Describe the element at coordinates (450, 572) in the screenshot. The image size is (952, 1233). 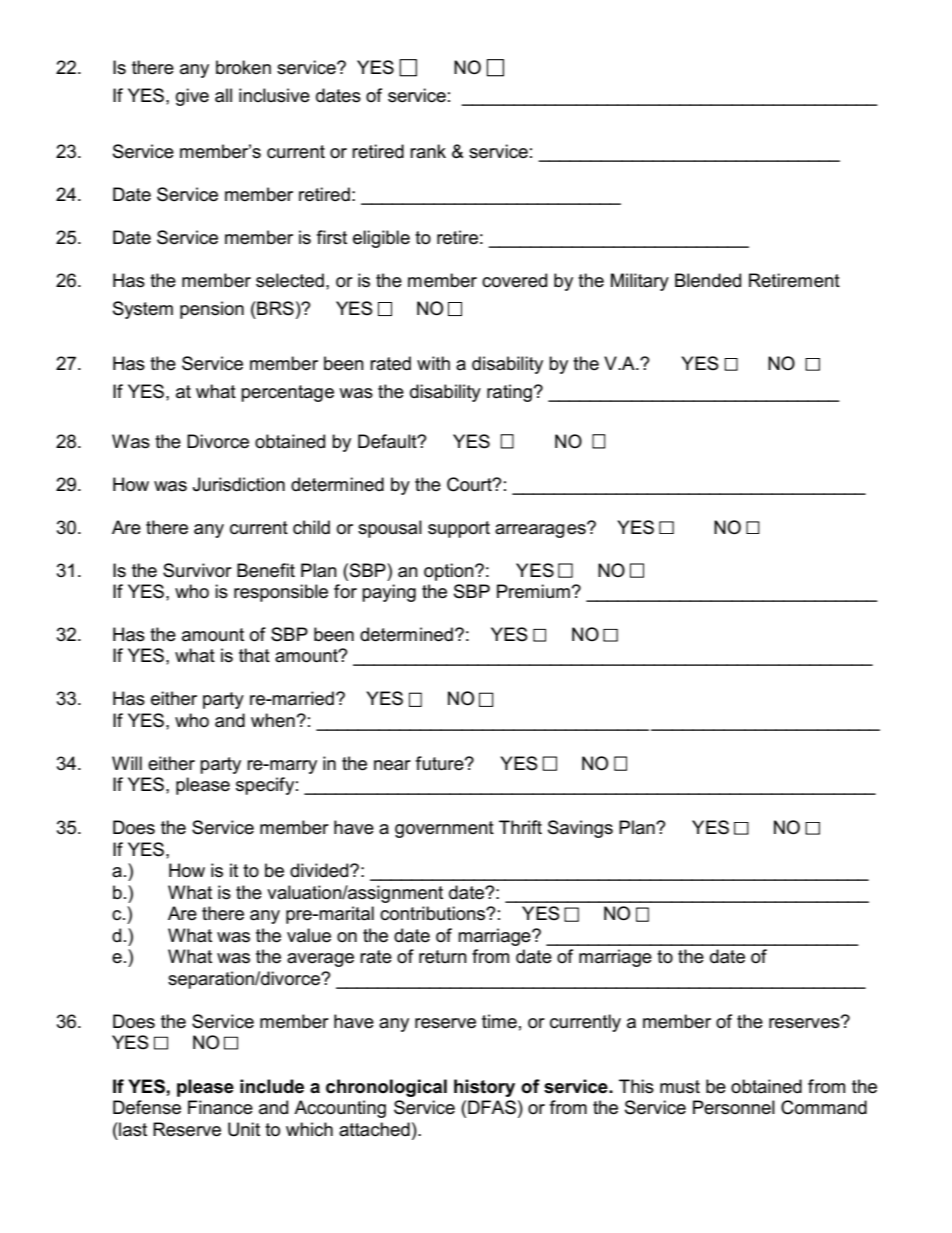
I see `option` at that location.
